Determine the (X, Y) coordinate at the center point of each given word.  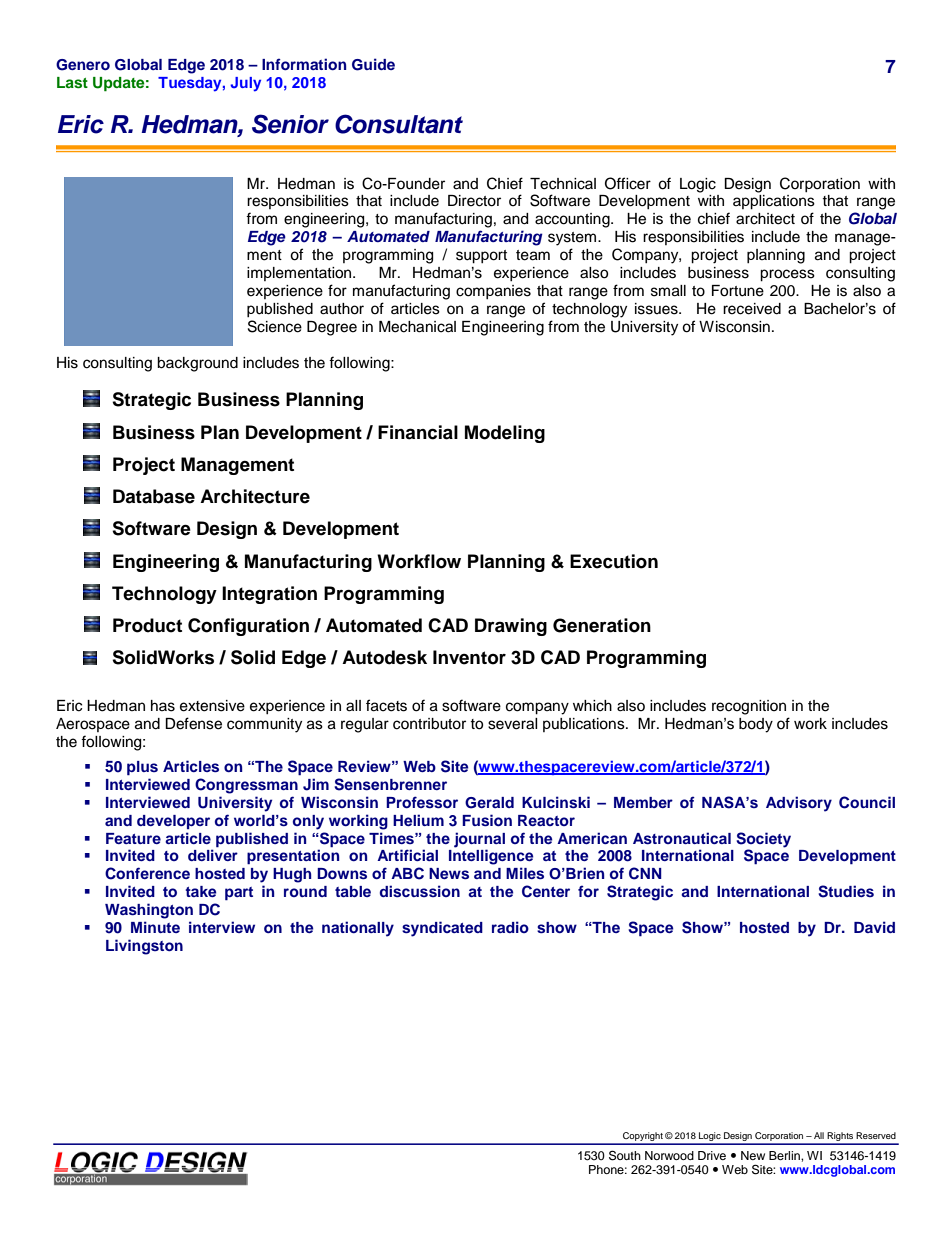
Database (154, 496)
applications (774, 202)
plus (142, 768)
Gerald (489, 803)
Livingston (144, 947)
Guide (373, 64)
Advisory (799, 804)
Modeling (505, 434)
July (245, 84)
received (752, 309)
